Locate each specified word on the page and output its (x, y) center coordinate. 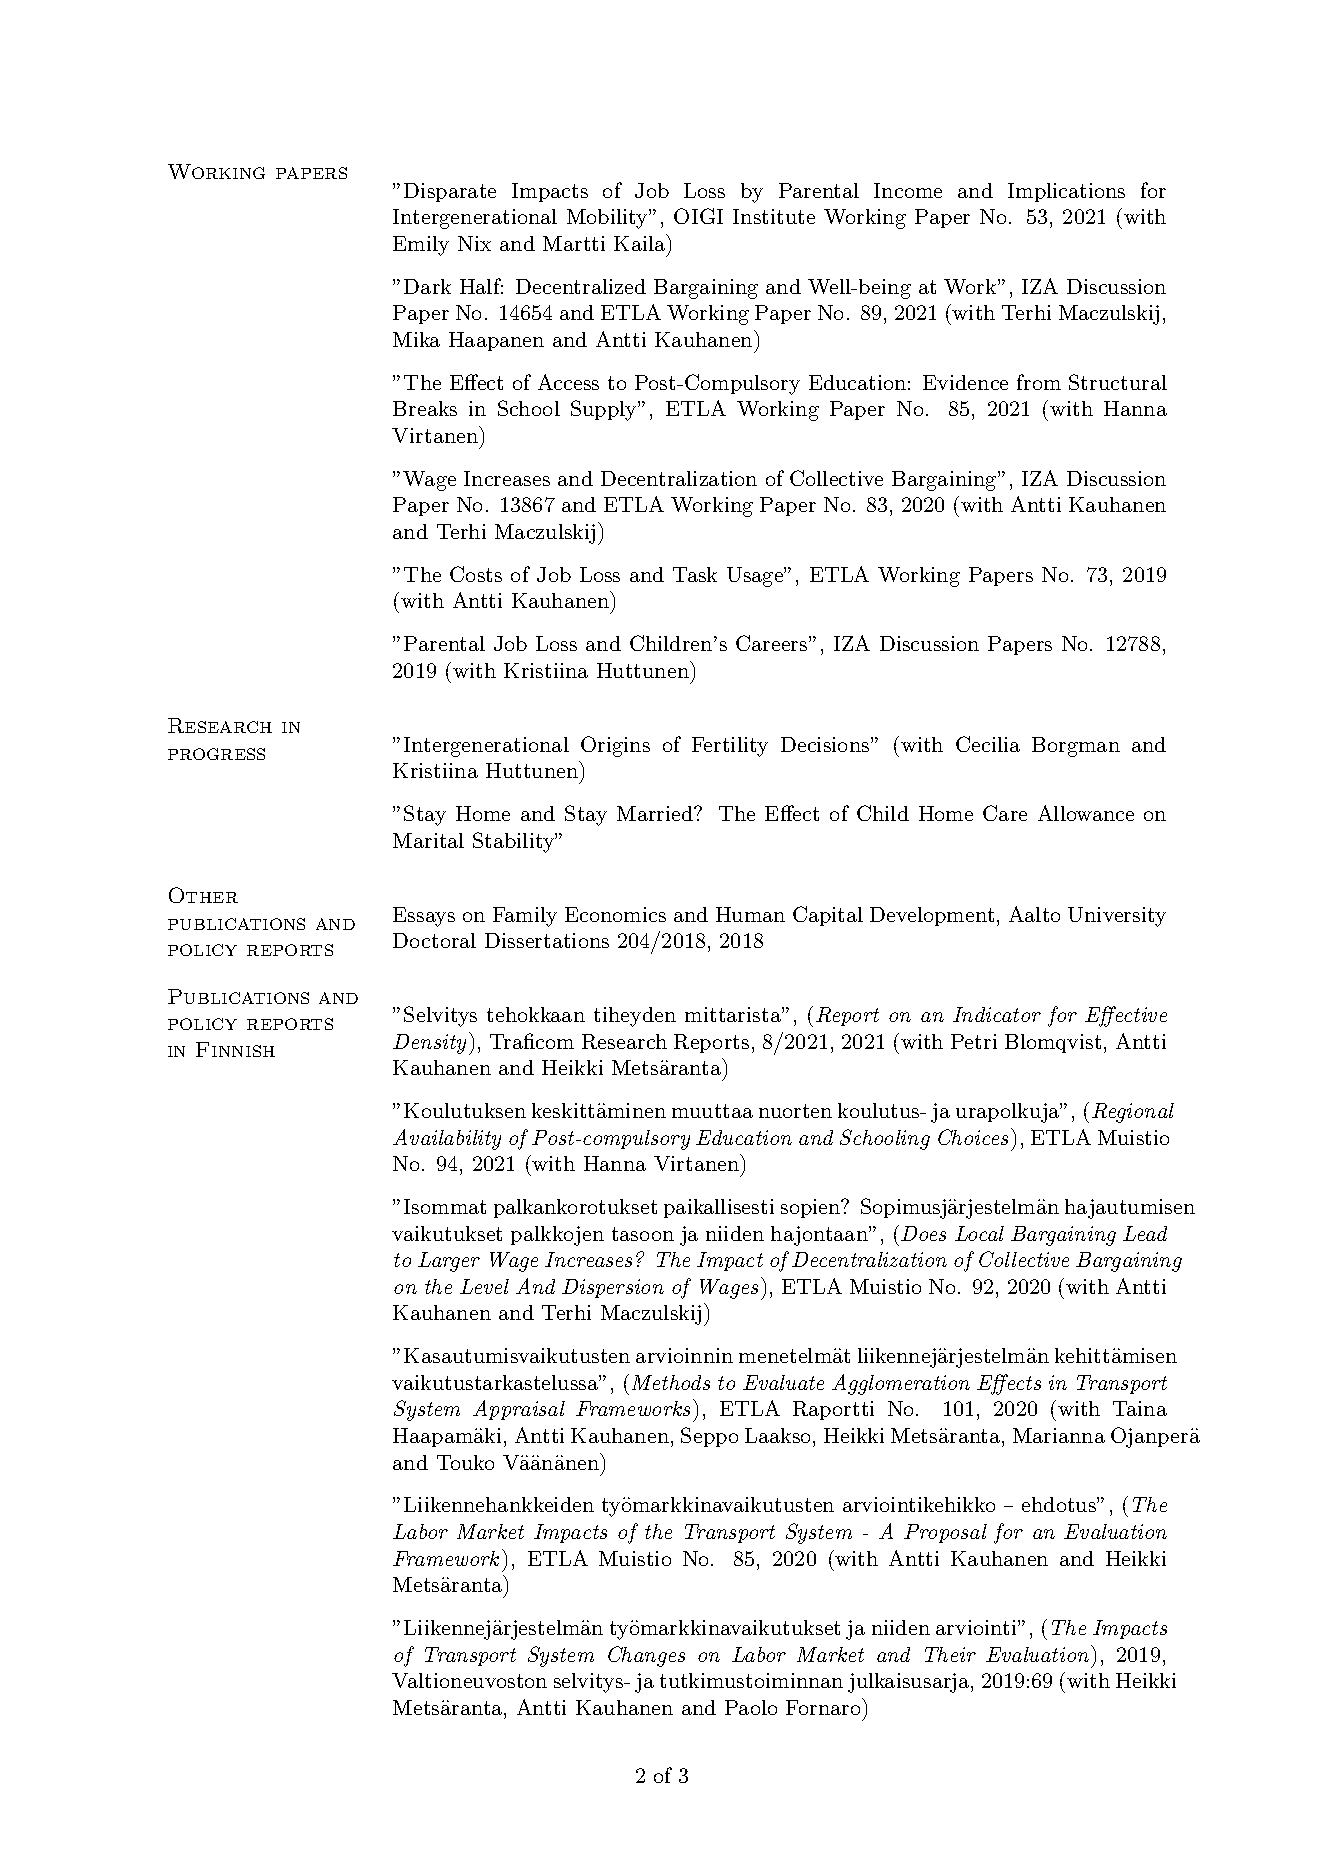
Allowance (1086, 813)
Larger (449, 1262)
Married (656, 813)
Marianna (1059, 1435)
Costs (476, 574)
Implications (1066, 192)
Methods (671, 1382)
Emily (421, 246)
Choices (973, 1137)
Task (695, 574)
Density (429, 1044)
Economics (615, 914)
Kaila (641, 242)
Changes (646, 1656)
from (1039, 382)
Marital (428, 840)
